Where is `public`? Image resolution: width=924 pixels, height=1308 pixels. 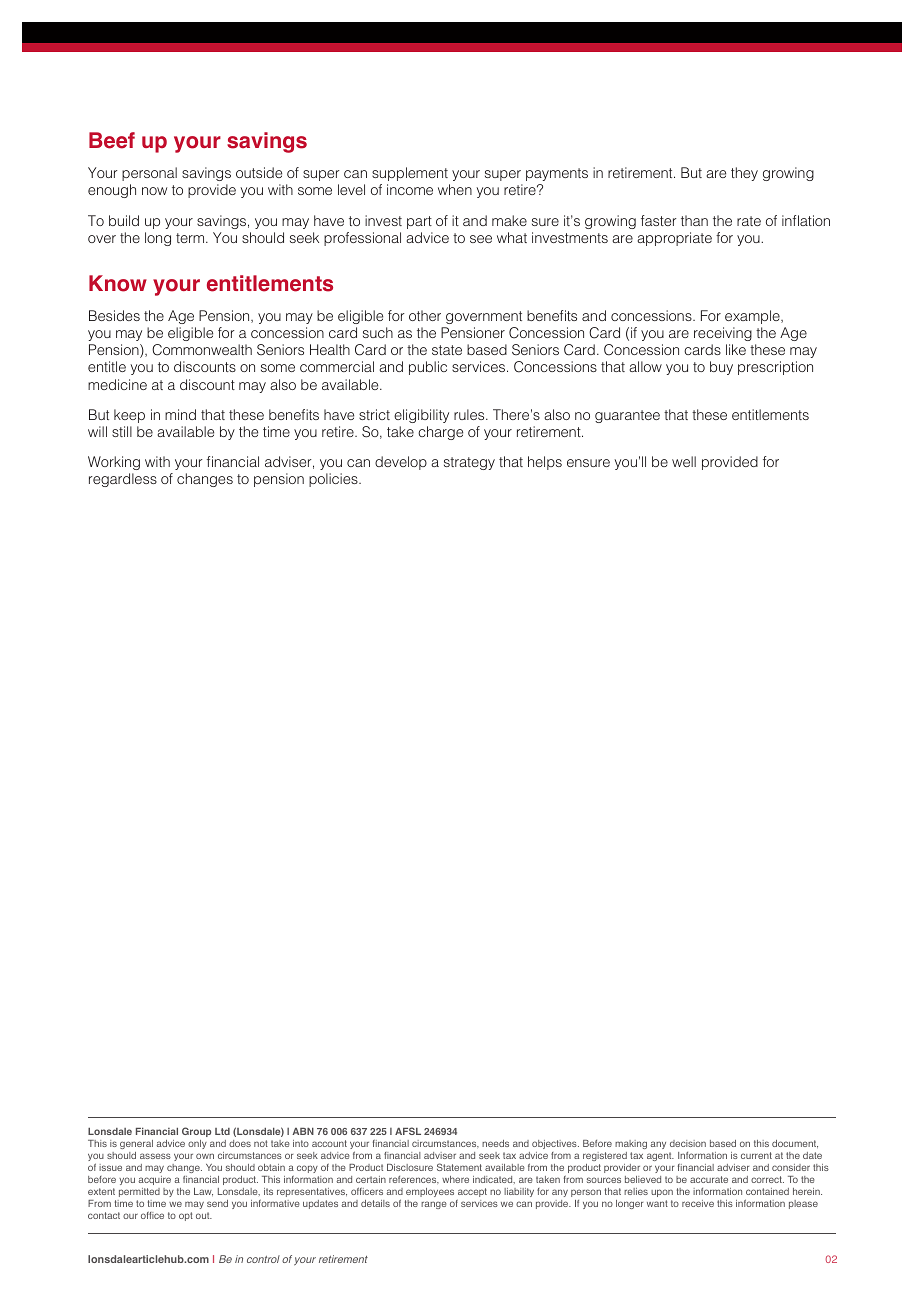
public is located at coordinates (428, 368).
